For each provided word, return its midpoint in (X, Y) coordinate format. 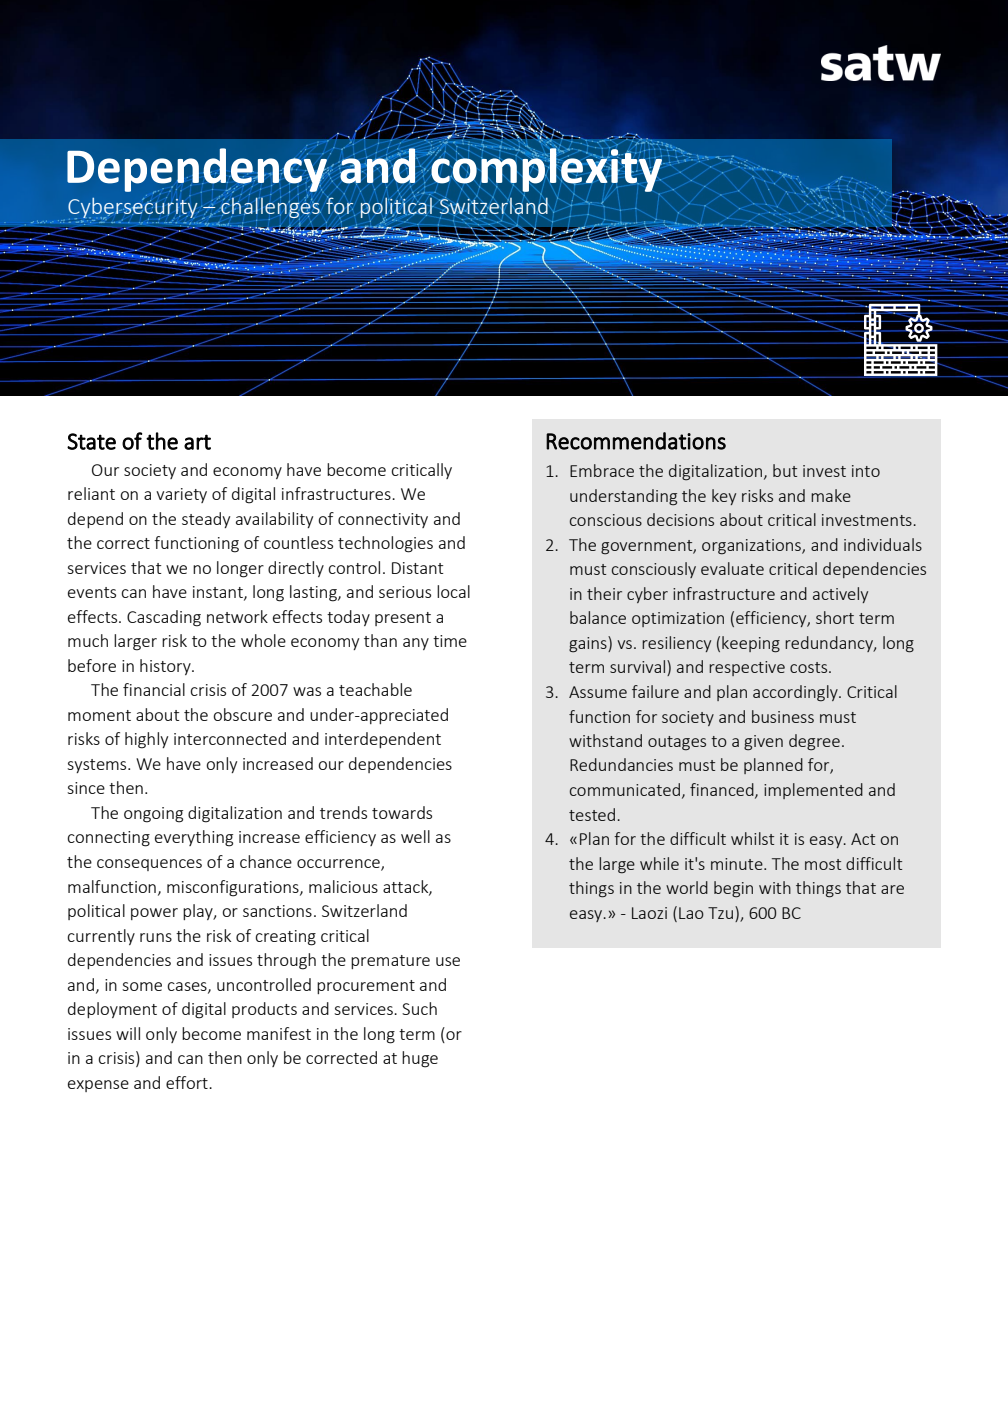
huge (420, 1059)
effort (188, 1082)
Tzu (722, 912)
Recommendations (636, 441)
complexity (546, 170)
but (785, 470)
